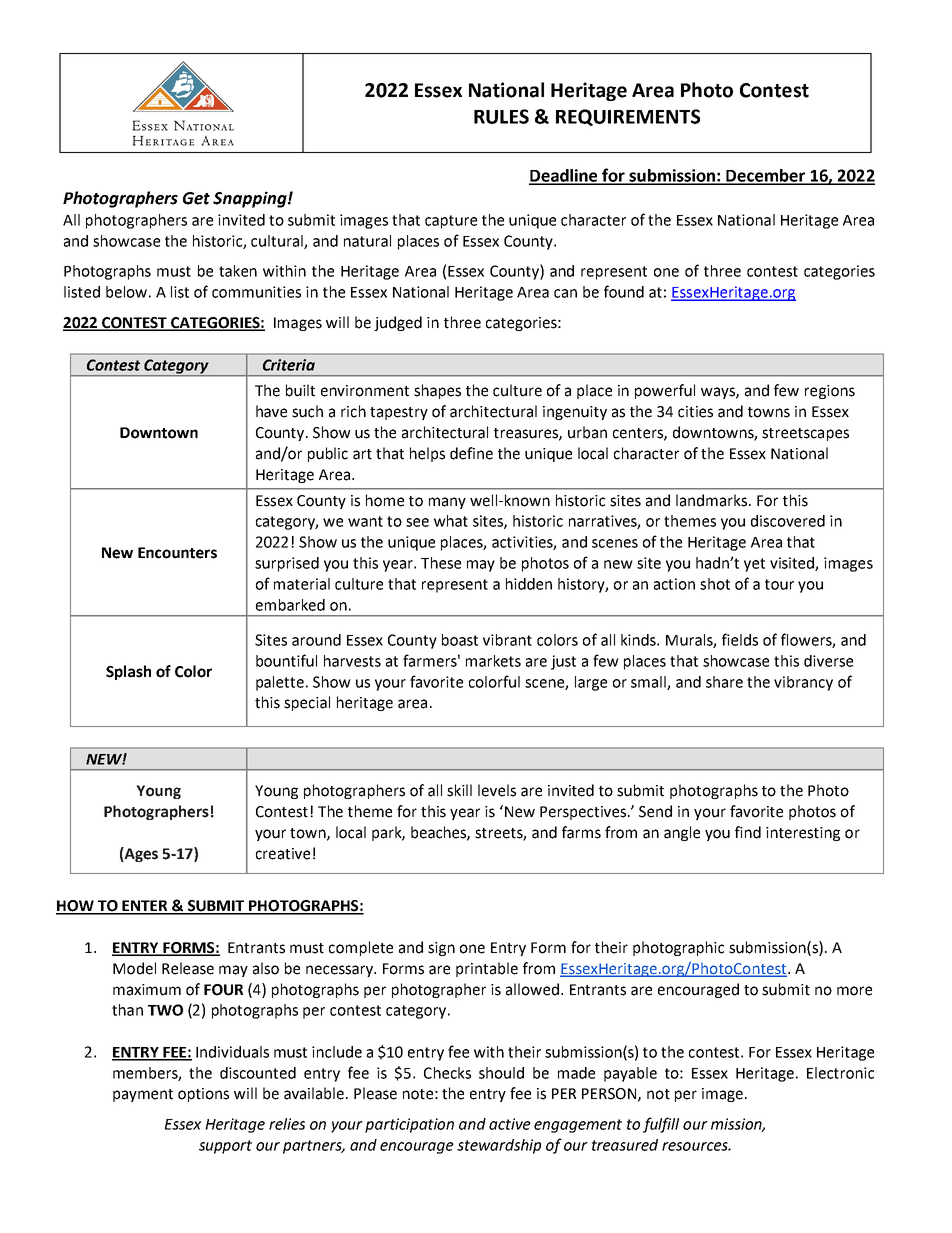 This page has width=952, height=1233. I want to click on Electronic, so click(840, 1073).
